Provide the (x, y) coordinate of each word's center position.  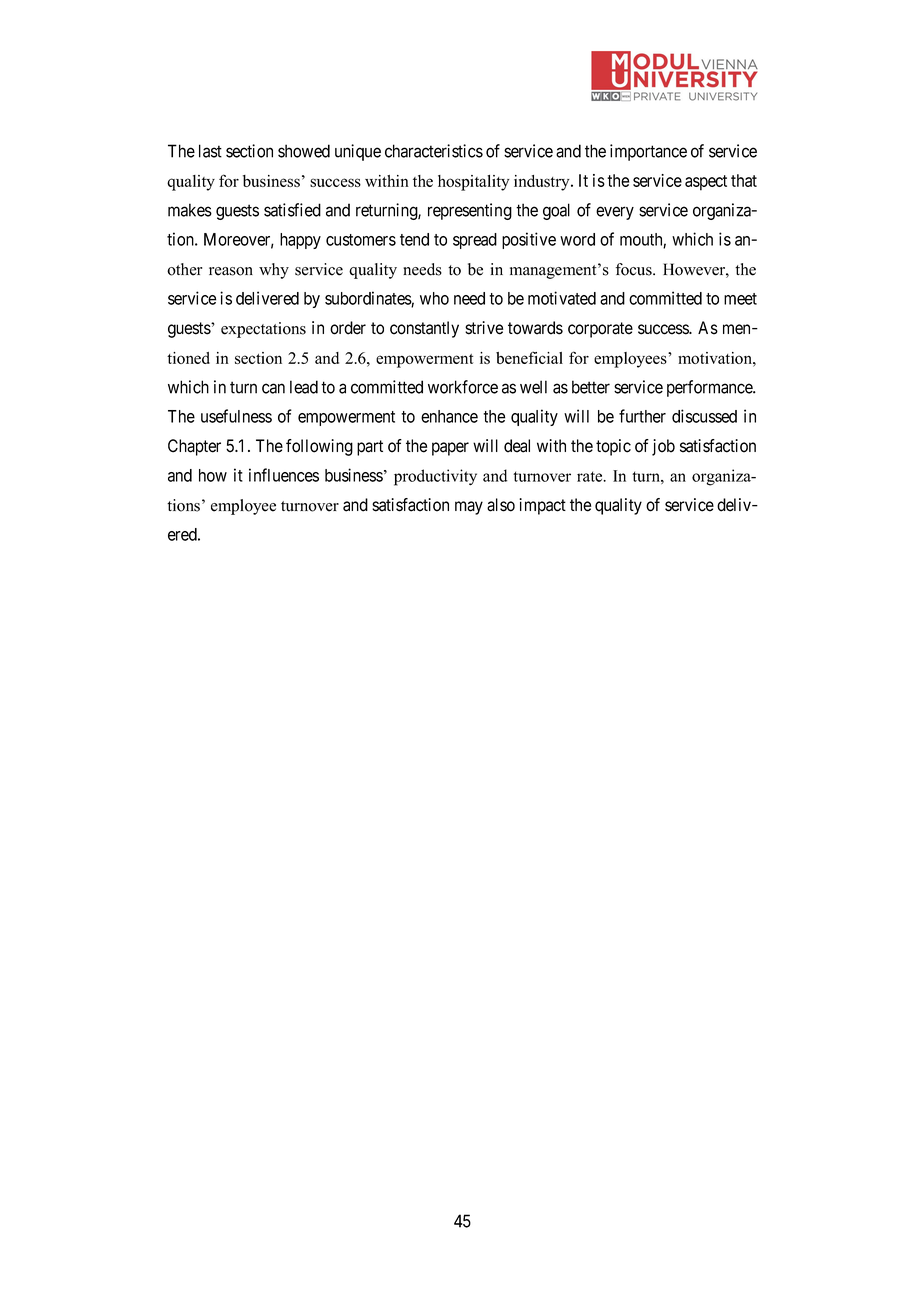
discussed (704, 416)
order (348, 328)
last (210, 151)
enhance (449, 416)
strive (484, 328)
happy (300, 241)
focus (635, 269)
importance (648, 152)
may (469, 508)
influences (284, 475)
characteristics (434, 151)
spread (475, 241)
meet (740, 299)
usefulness (236, 416)
